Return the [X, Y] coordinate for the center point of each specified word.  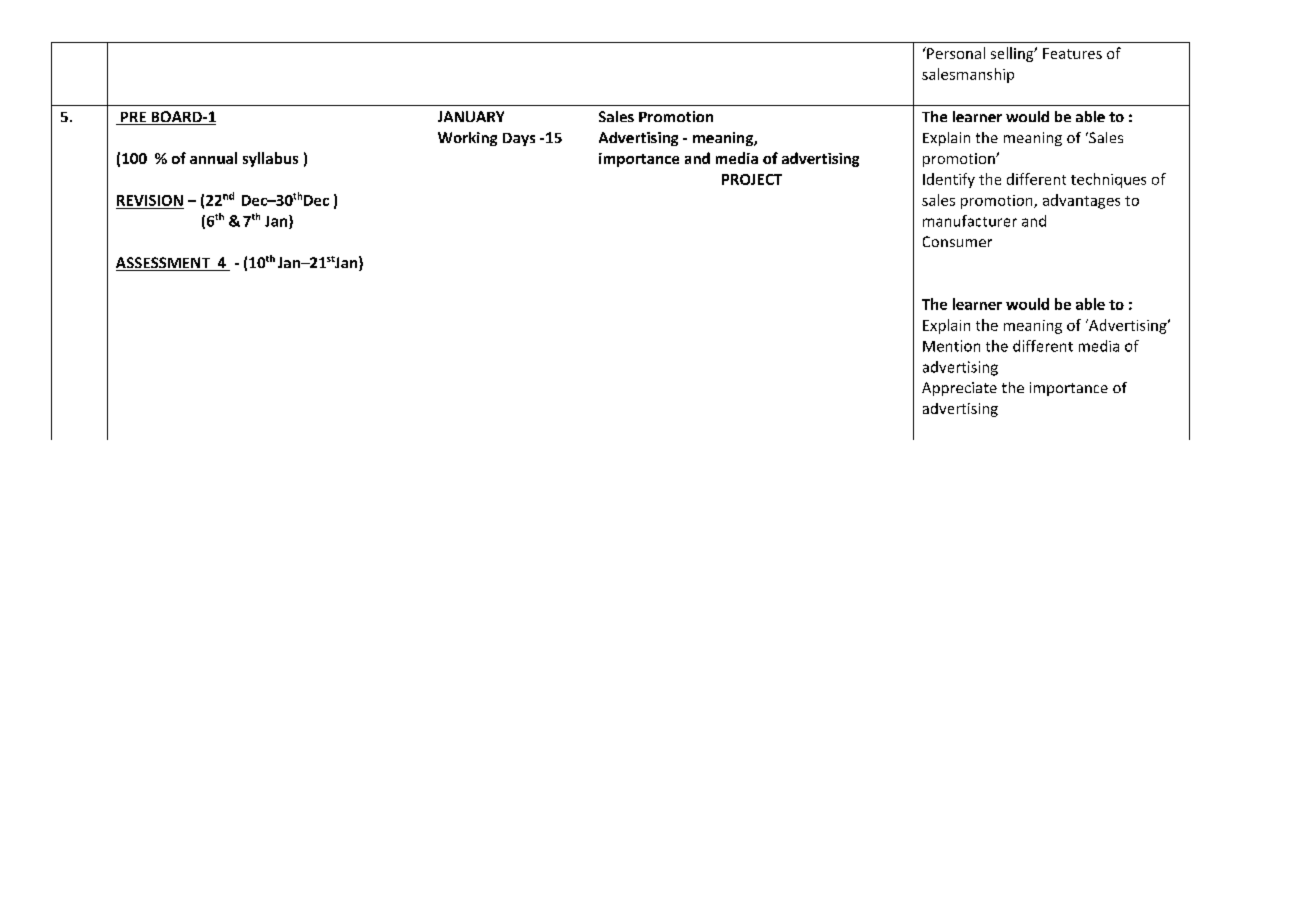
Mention [951, 346]
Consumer [957, 241]
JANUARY [471, 116]
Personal [955, 53]
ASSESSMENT [164, 264]
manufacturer [970, 221]
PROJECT [752, 179]
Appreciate [959, 389]
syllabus [270, 159]
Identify [949, 180]
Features [1072, 53]
